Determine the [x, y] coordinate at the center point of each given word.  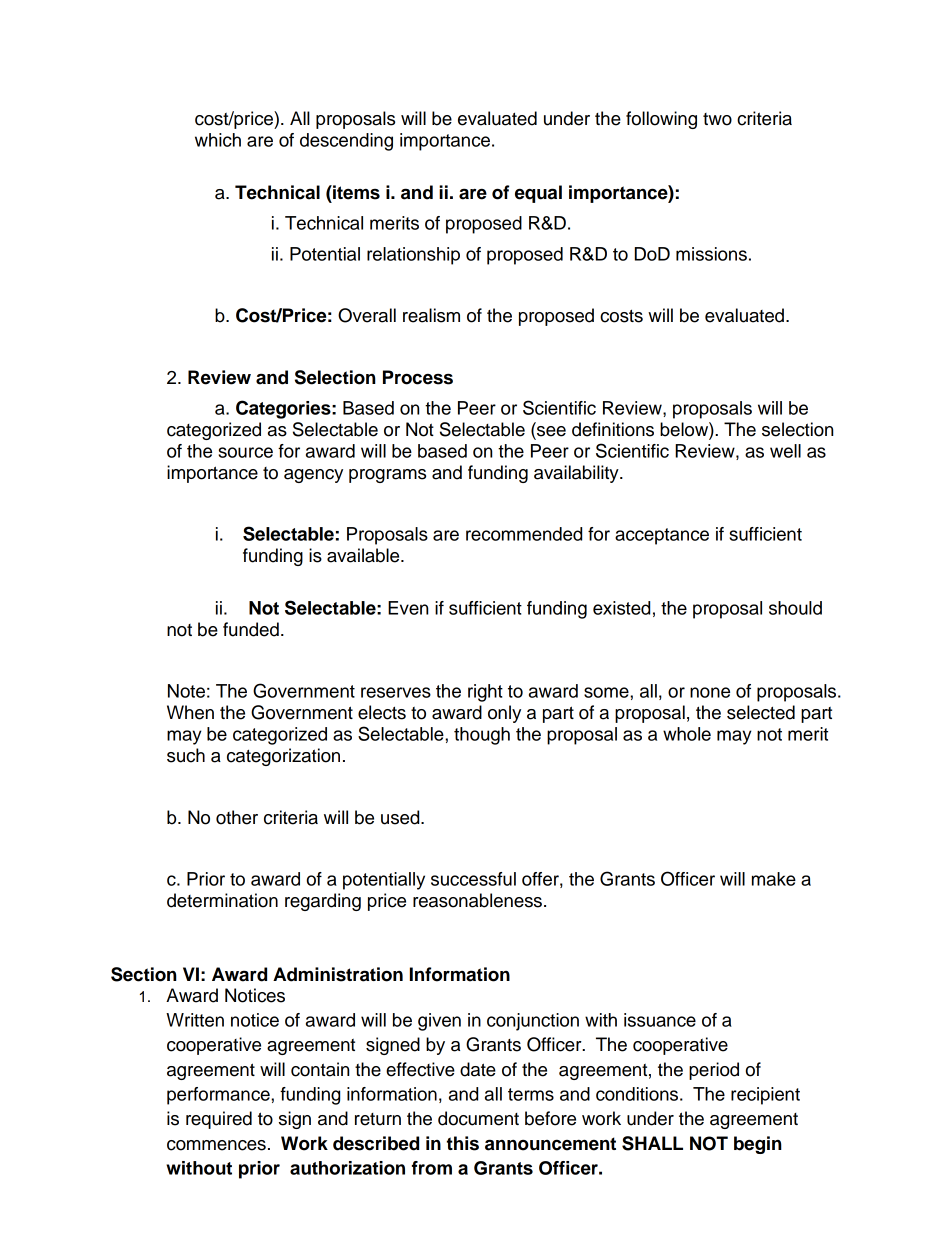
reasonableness [477, 900]
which [218, 140]
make [774, 879]
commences [216, 1145]
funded [251, 629]
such [186, 755]
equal [538, 194]
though [482, 736]
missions [711, 254]
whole [687, 734]
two [717, 119]
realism [431, 315]
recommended [524, 534]
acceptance [662, 536]
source [245, 452]
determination [222, 900]
